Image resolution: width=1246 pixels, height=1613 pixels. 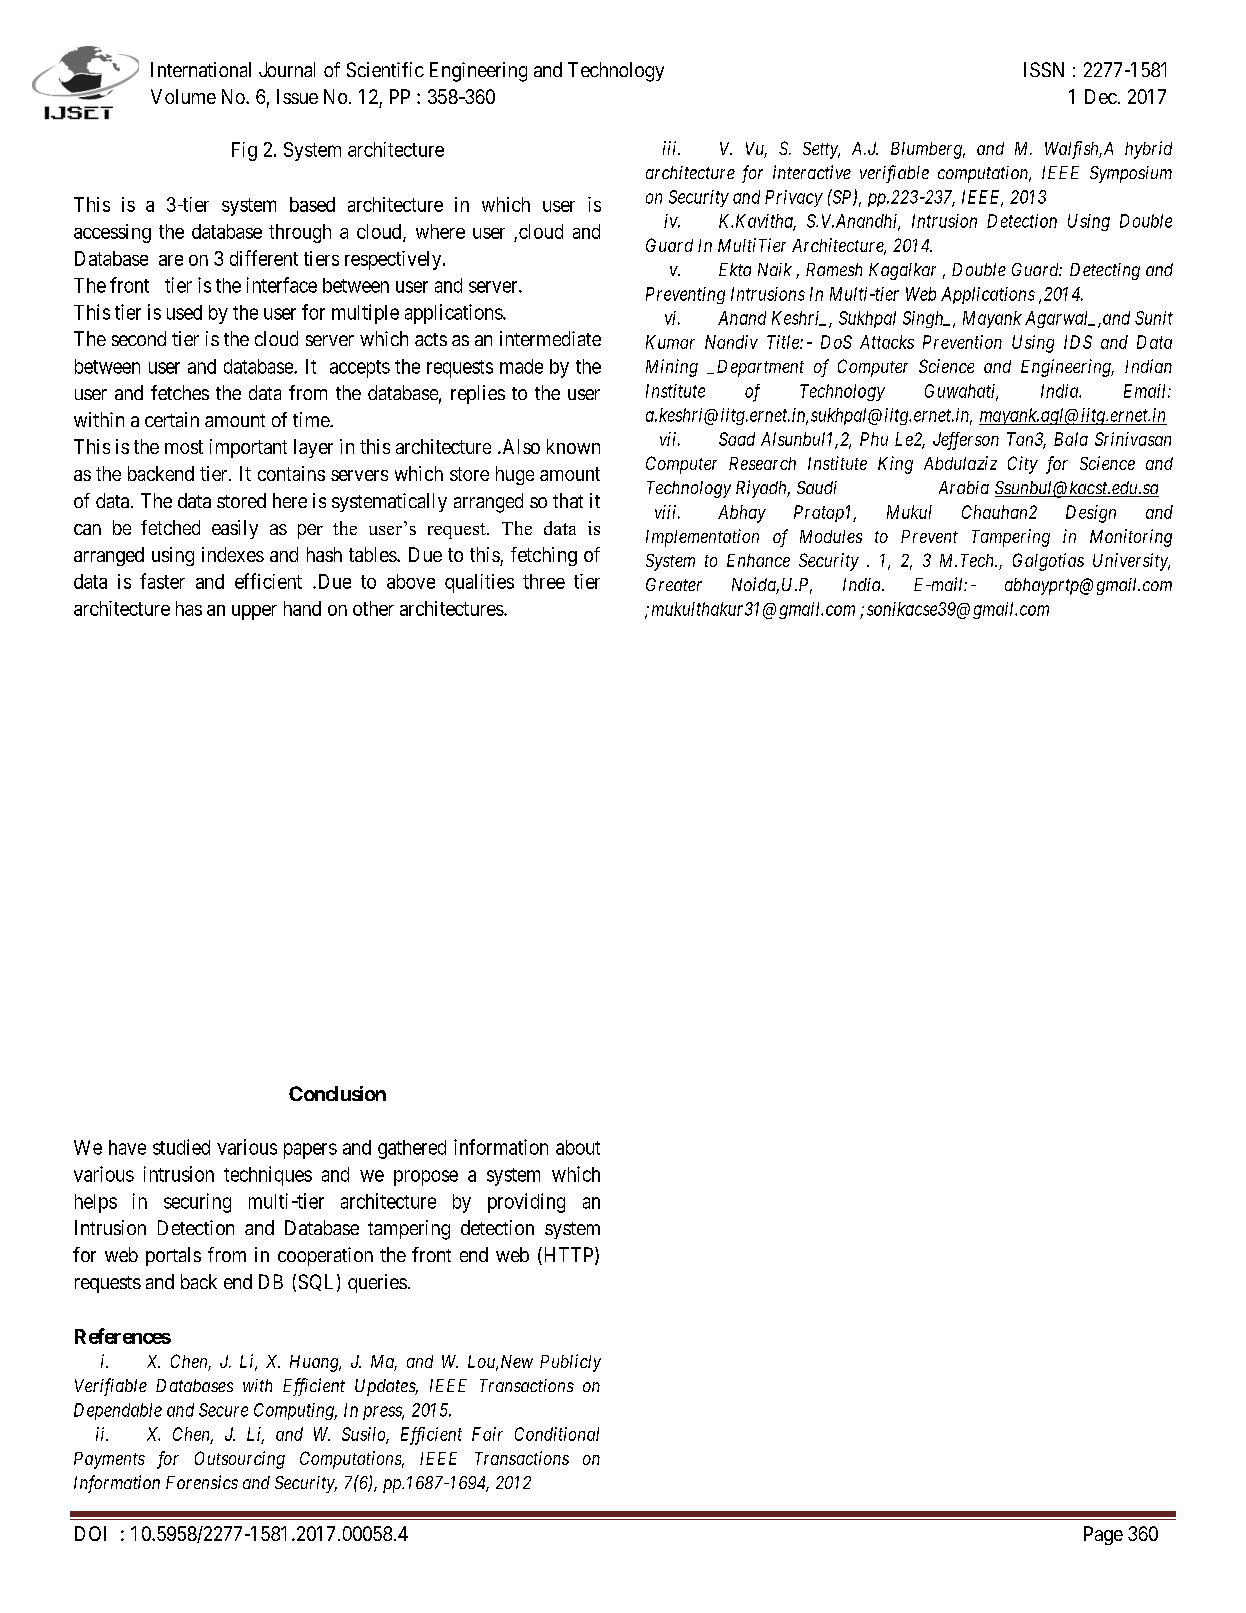 What do you see at coordinates (1091, 514) in the document?
I see `Design` at bounding box center [1091, 514].
